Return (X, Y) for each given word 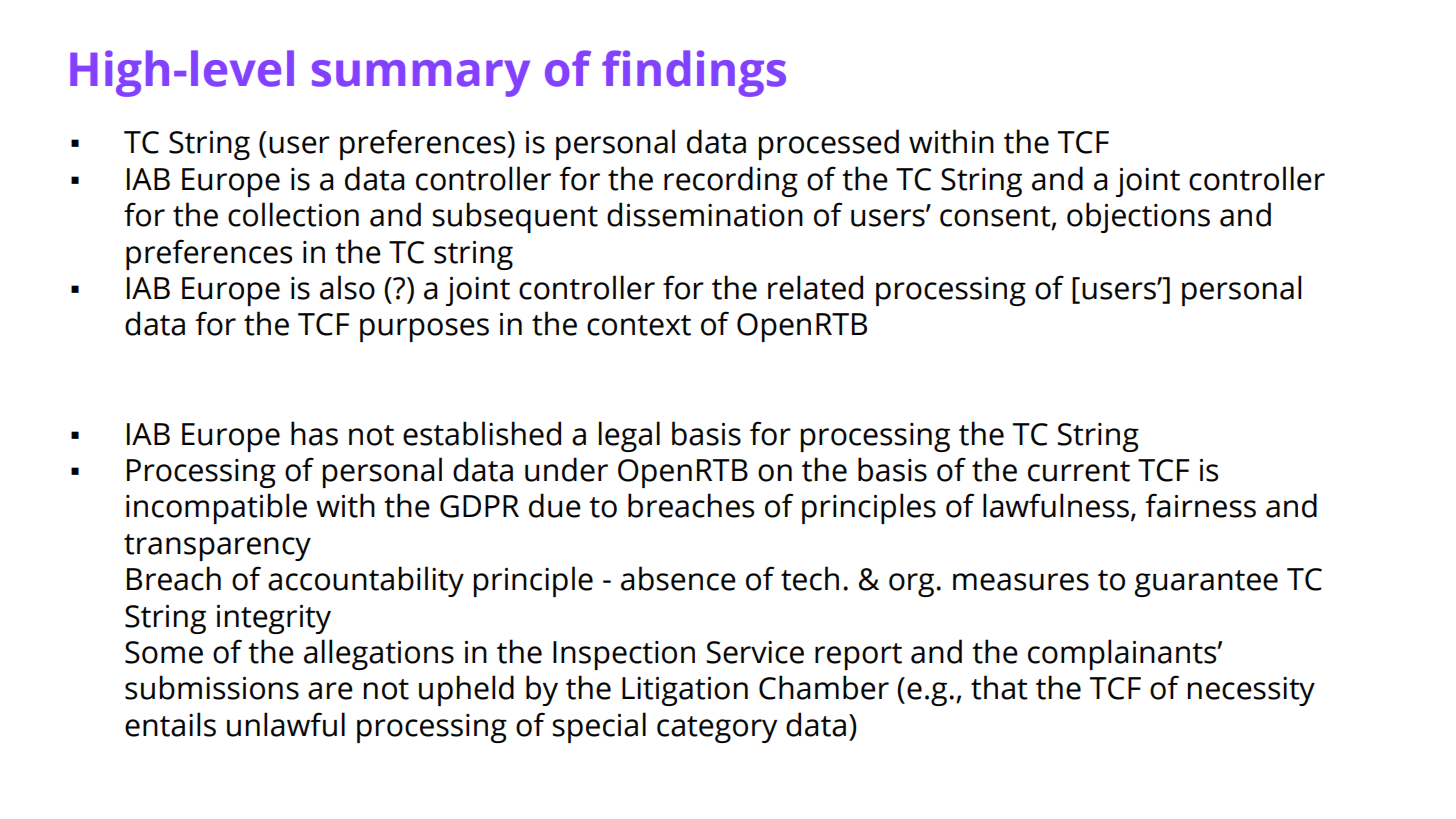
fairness (1200, 505)
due (555, 505)
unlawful (286, 724)
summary (421, 78)
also (347, 287)
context (639, 325)
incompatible (216, 508)
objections (1138, 217)
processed (829, 144)
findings (694, 73)
